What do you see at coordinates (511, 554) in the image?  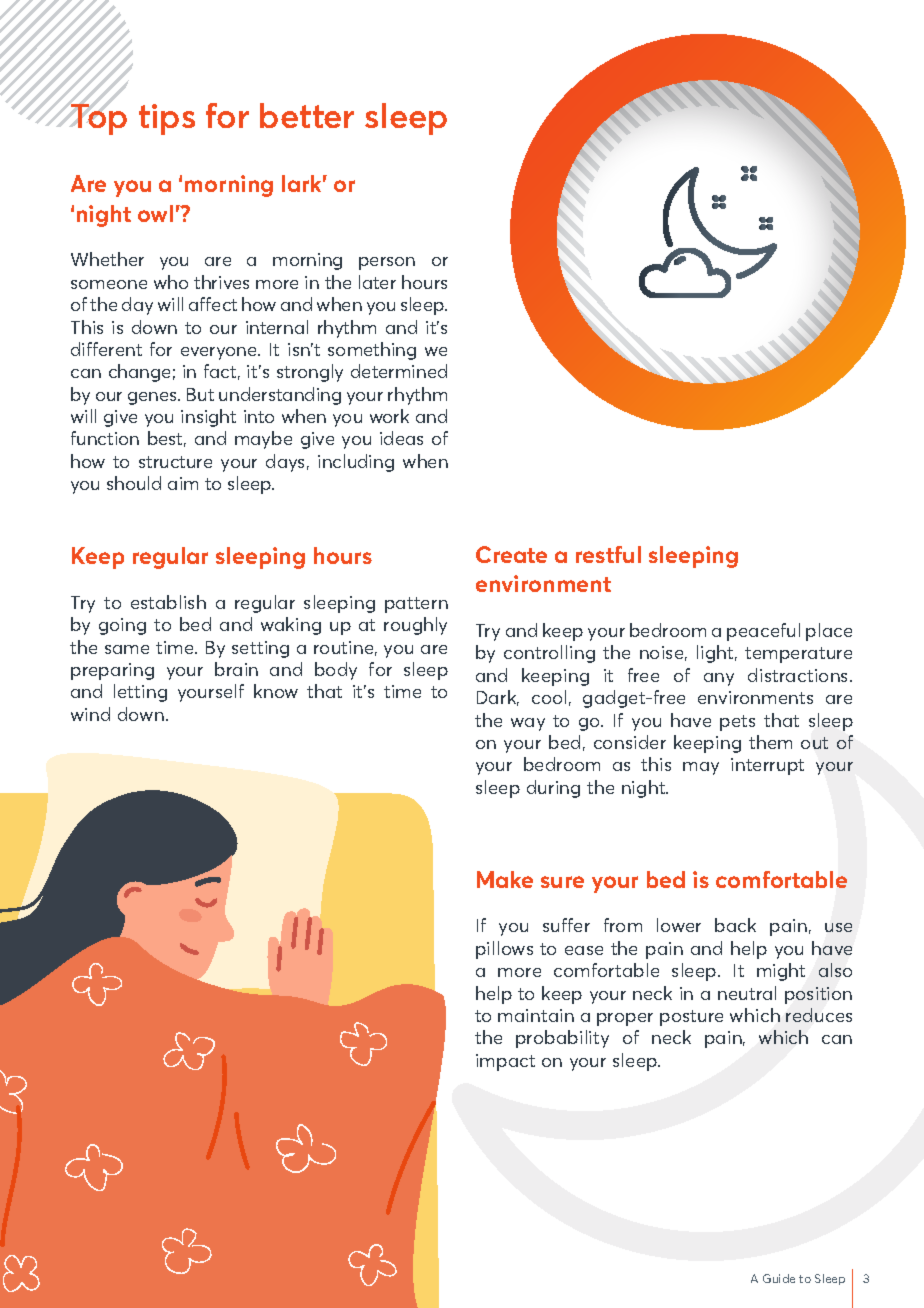 I see `Create` at bounding box center [511, 554].
